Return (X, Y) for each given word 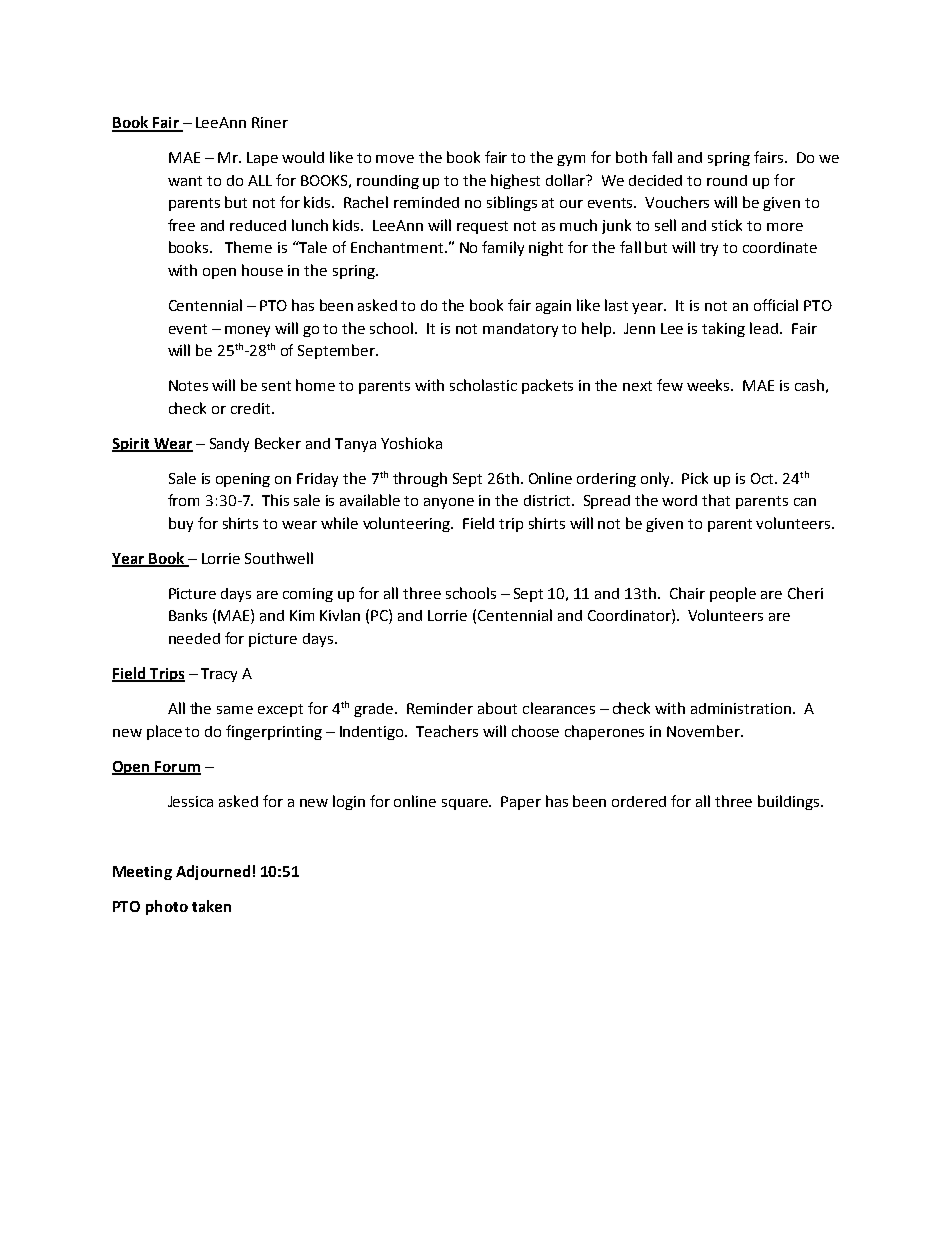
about (497, 708)
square (466, 804)
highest (515, 181)
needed (194, 638)
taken (211, 906)
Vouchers (677, 202)
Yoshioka (411, 443)
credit (252, 408)
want (185, 181)
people (733, 594)
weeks (710, 385)
